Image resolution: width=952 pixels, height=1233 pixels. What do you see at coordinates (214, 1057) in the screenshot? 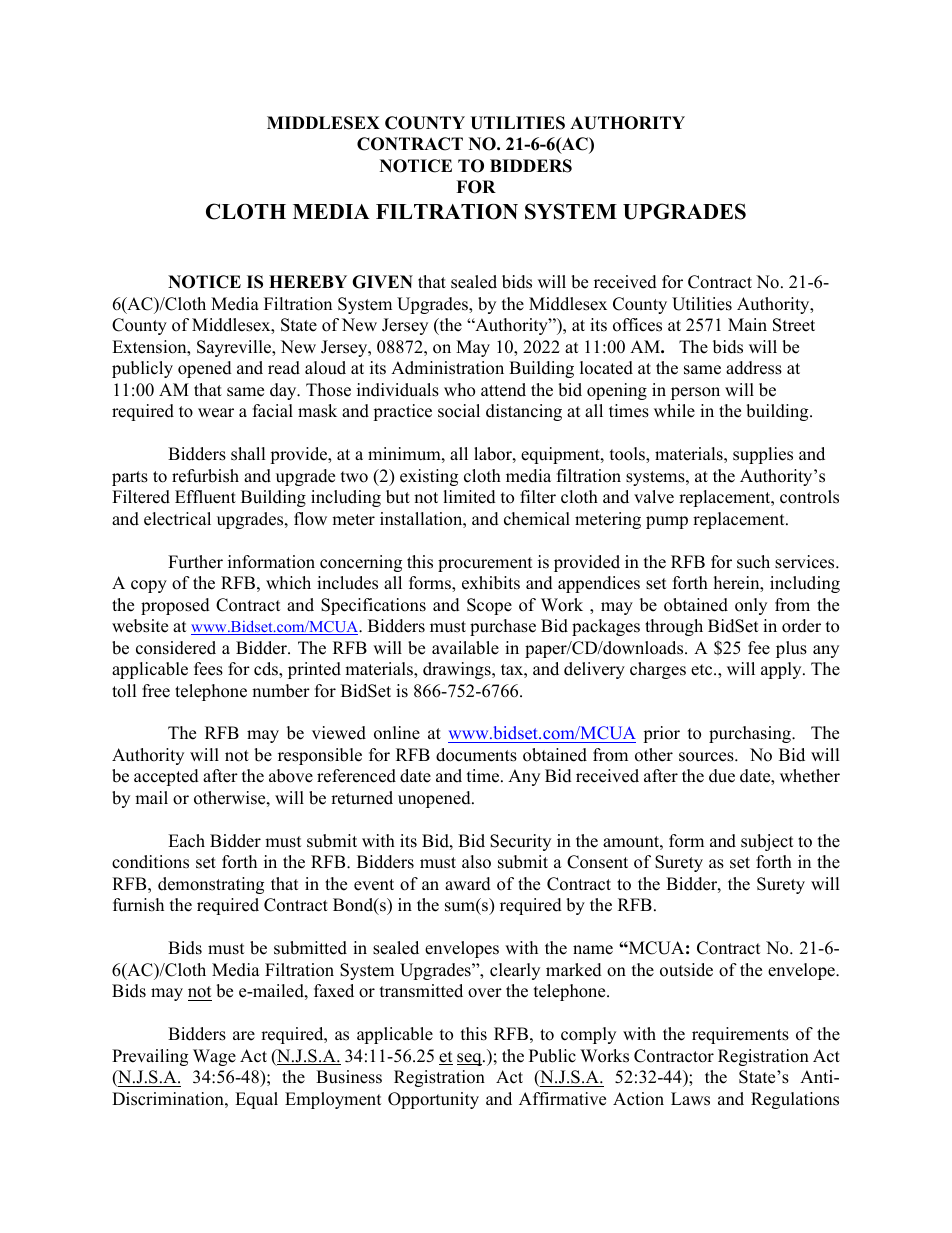
I see `Wage` at bounding box center [214, 1057].
